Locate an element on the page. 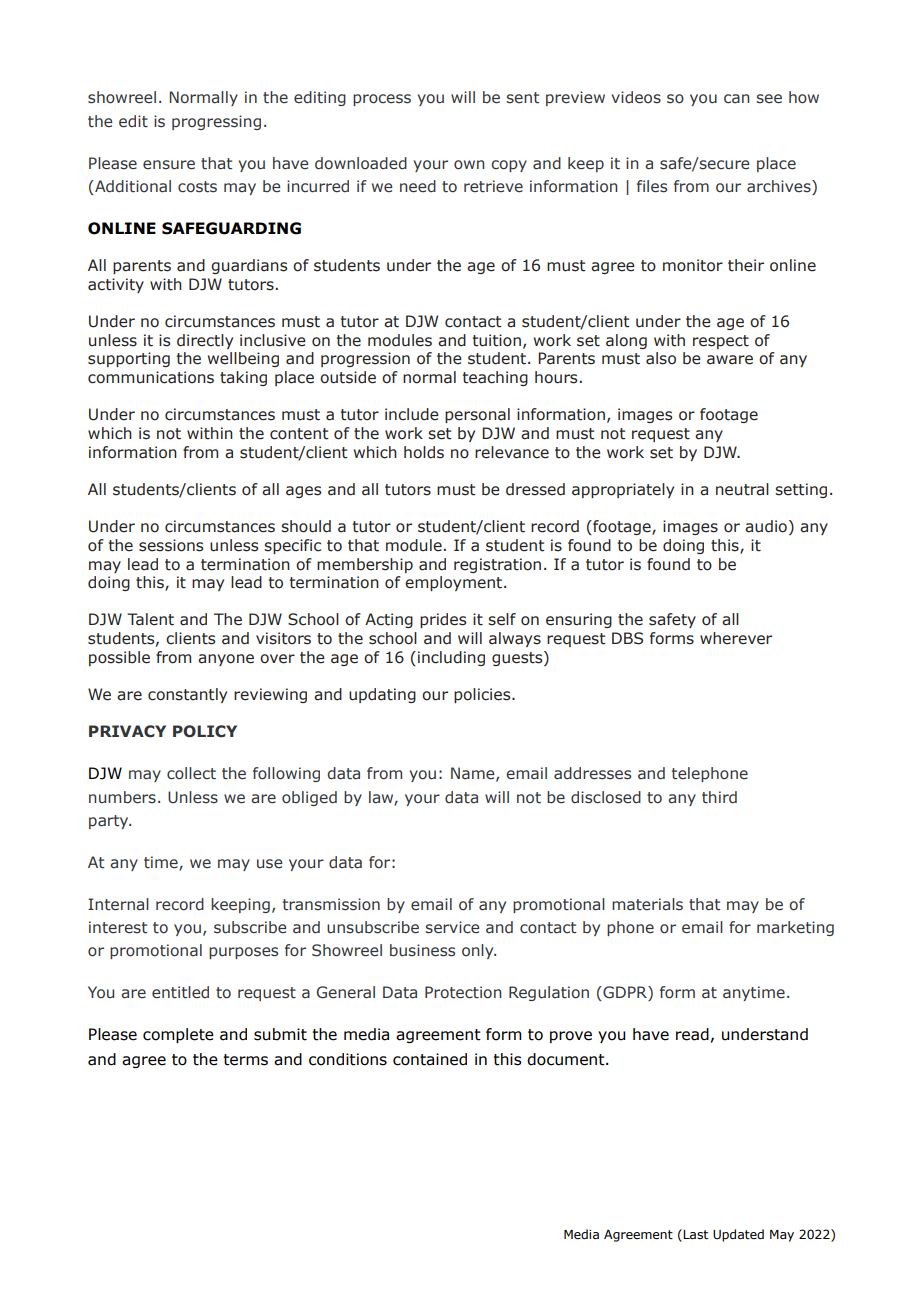 The height and width of the image is (1308, 924). copy is located at coordinates (509, 166).
